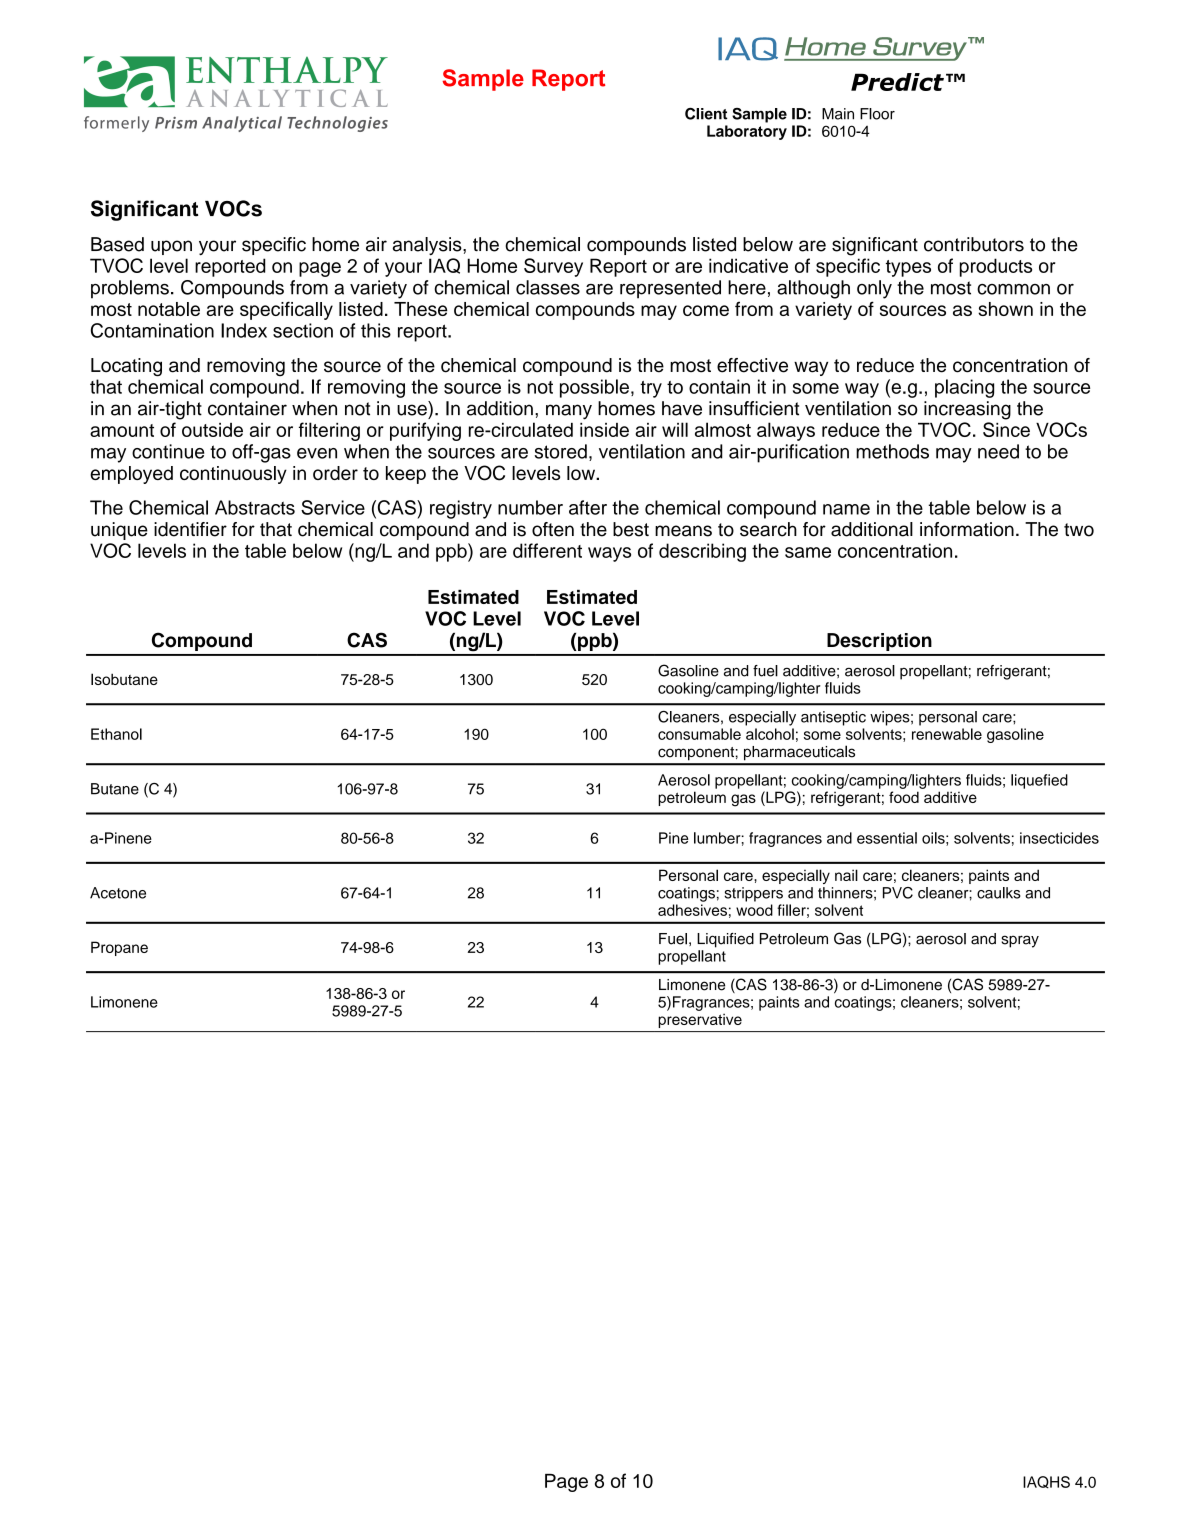 Image resolution: width=1184 pixels, height=1532 pixels. I want to click on Client, so click(706, 114).
